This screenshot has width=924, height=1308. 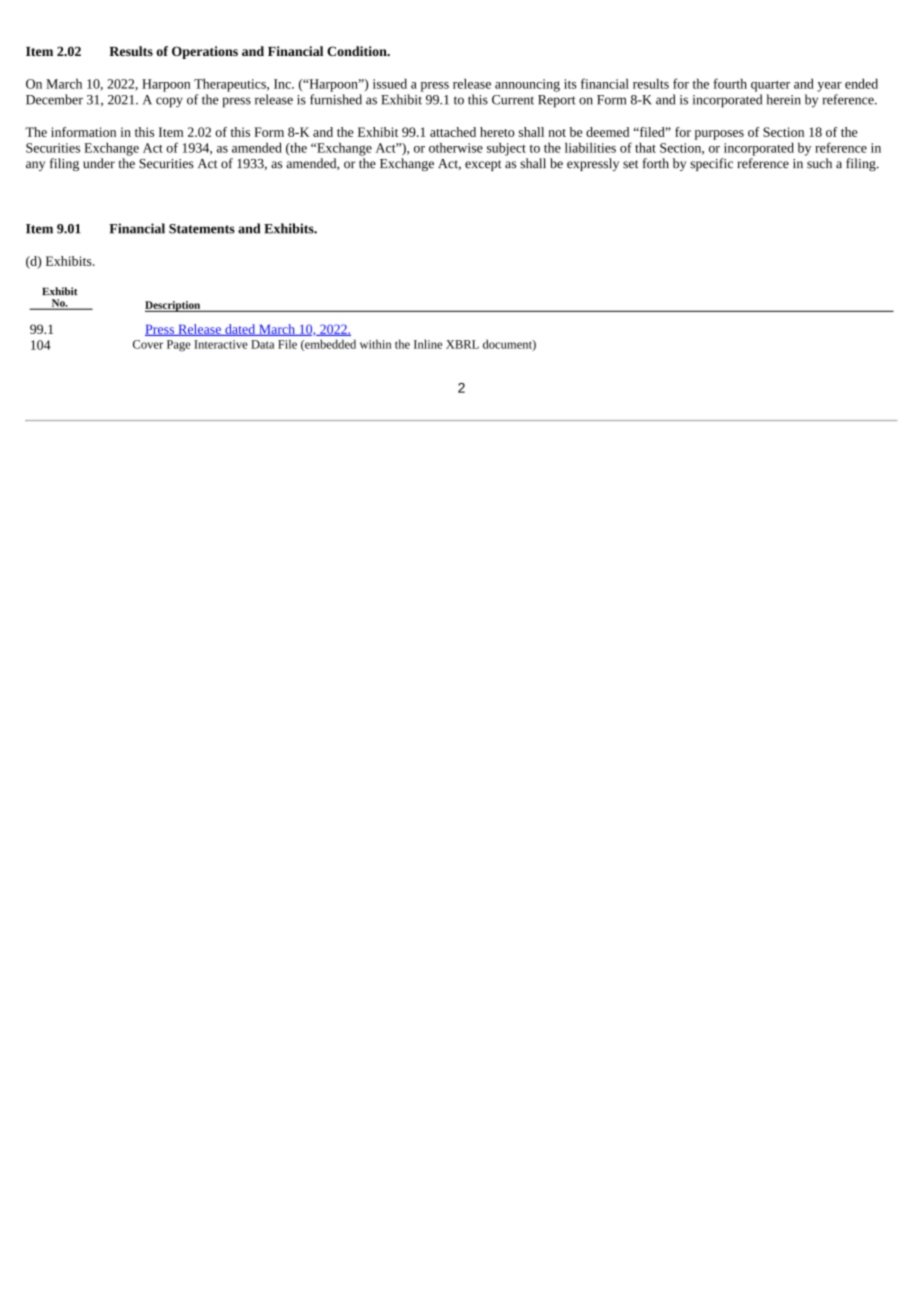 I want to click on set, so click(x=631, y=164).
